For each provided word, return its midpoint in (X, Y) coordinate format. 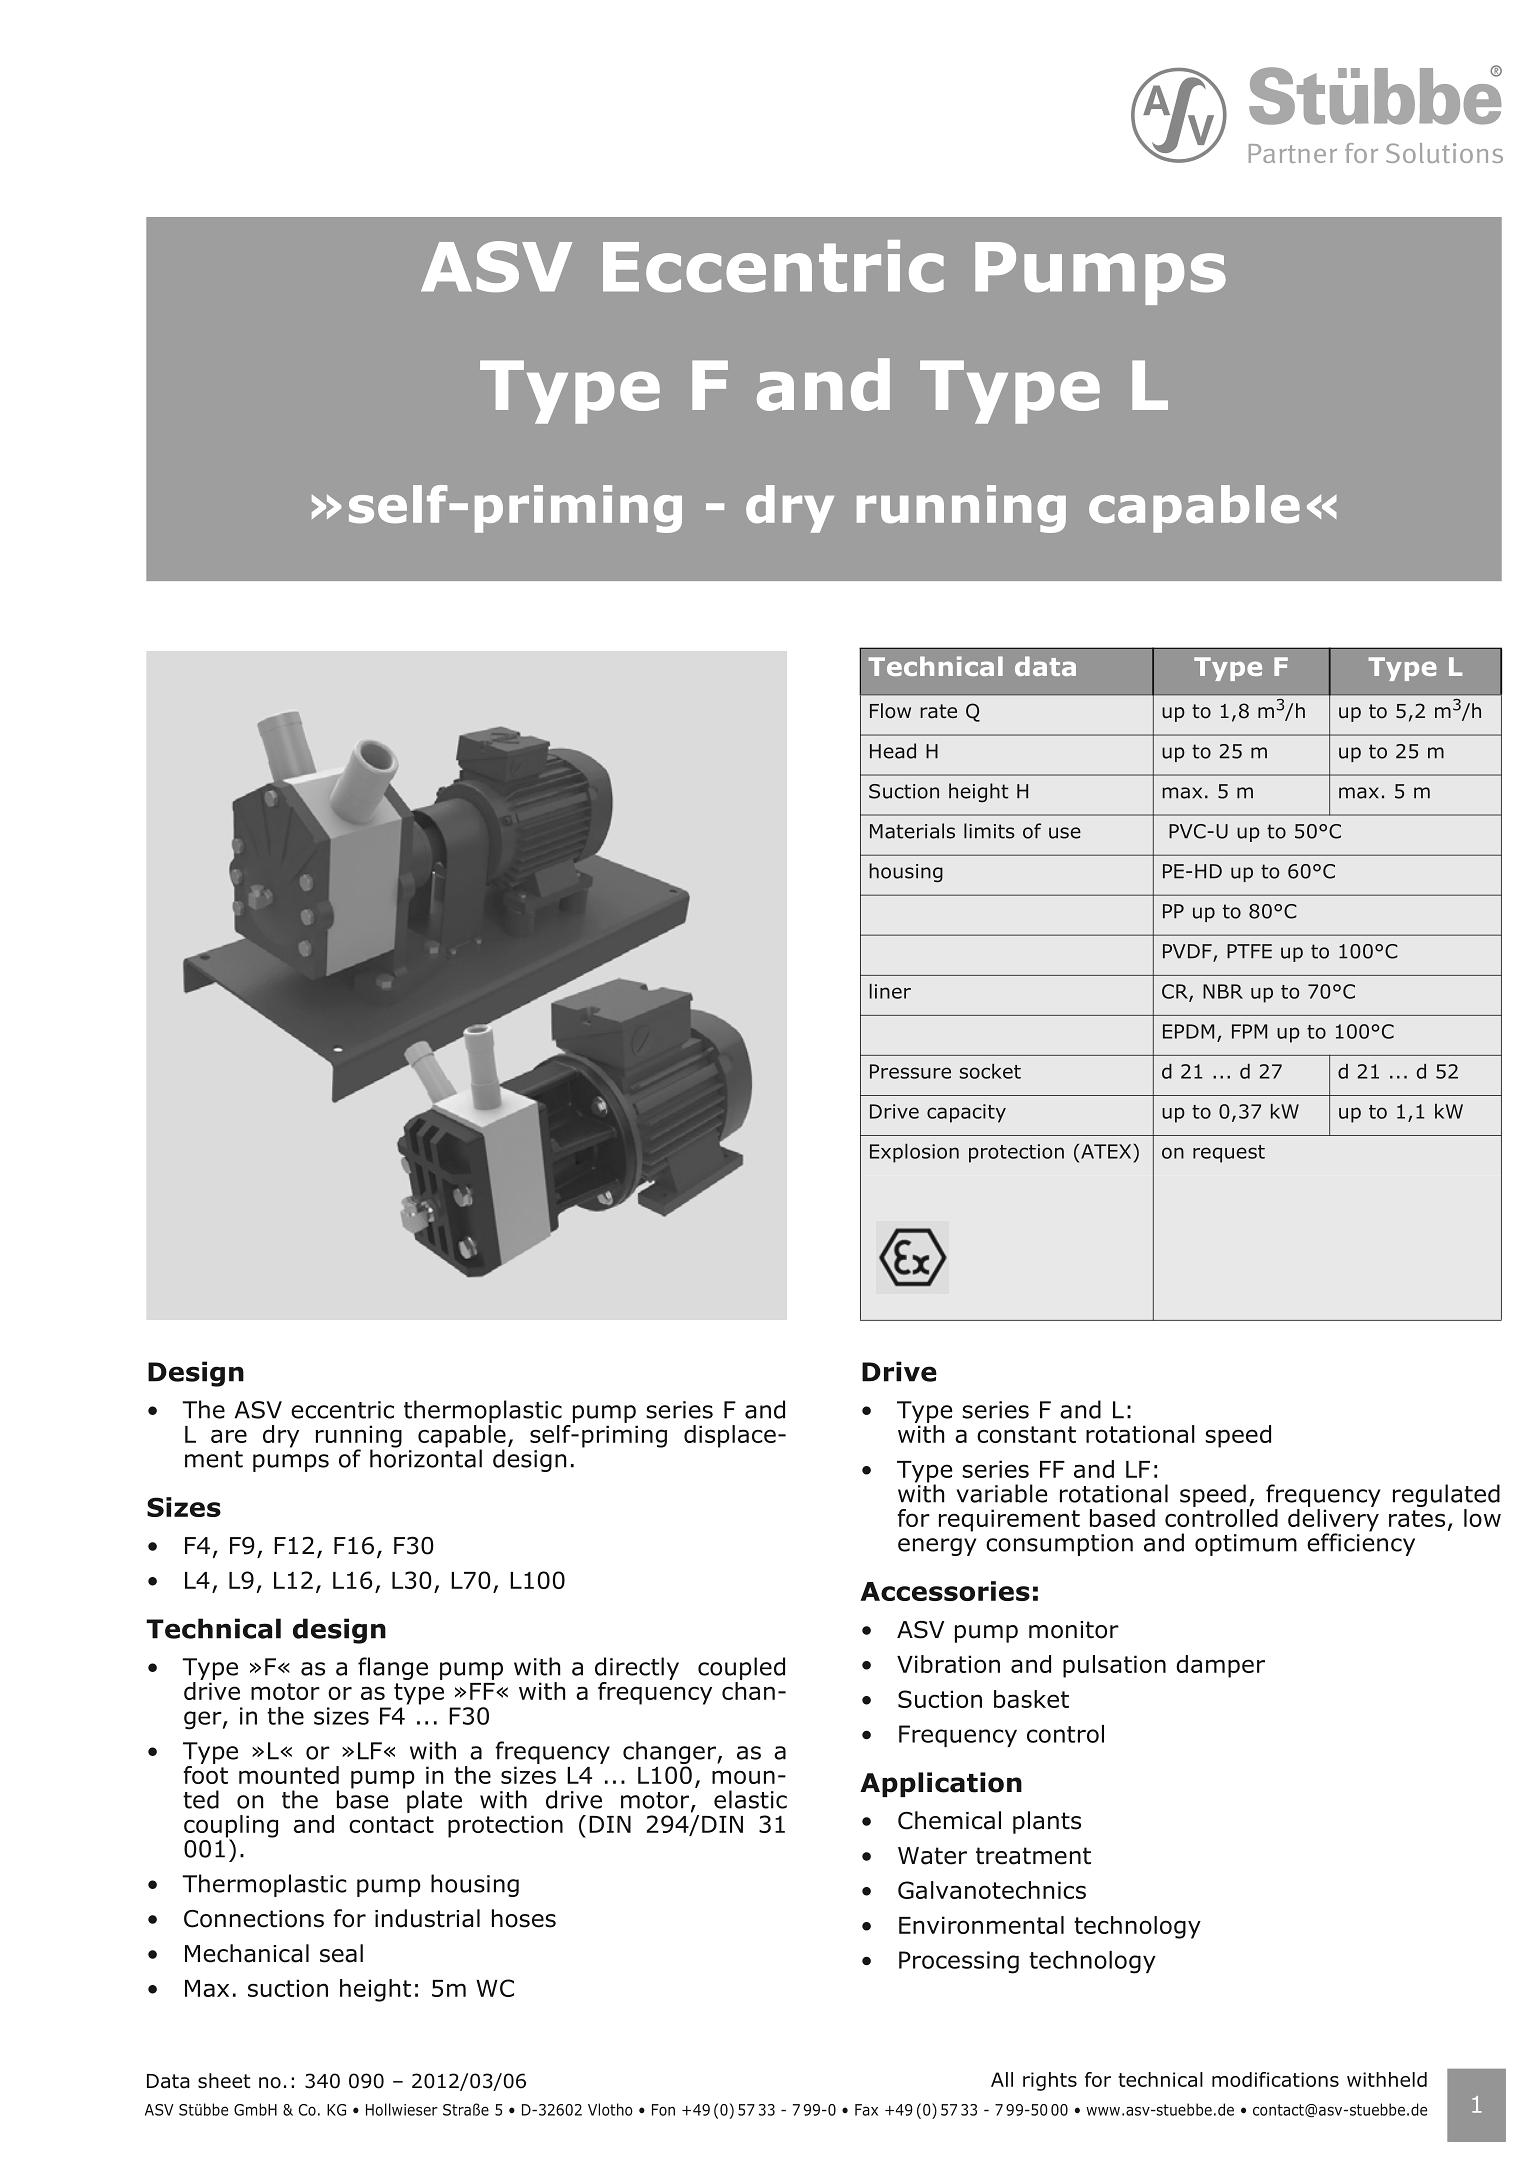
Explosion (914, 1153)
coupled (741, 1668)
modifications (1275, 2079)
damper (1220, 1666)
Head (893, 751)
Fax (866, 2110)
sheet (224, 2081)
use (1065, 833)
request (1229, 1154)
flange (393, 1668)
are (229, 1436)
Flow (890, 711)
